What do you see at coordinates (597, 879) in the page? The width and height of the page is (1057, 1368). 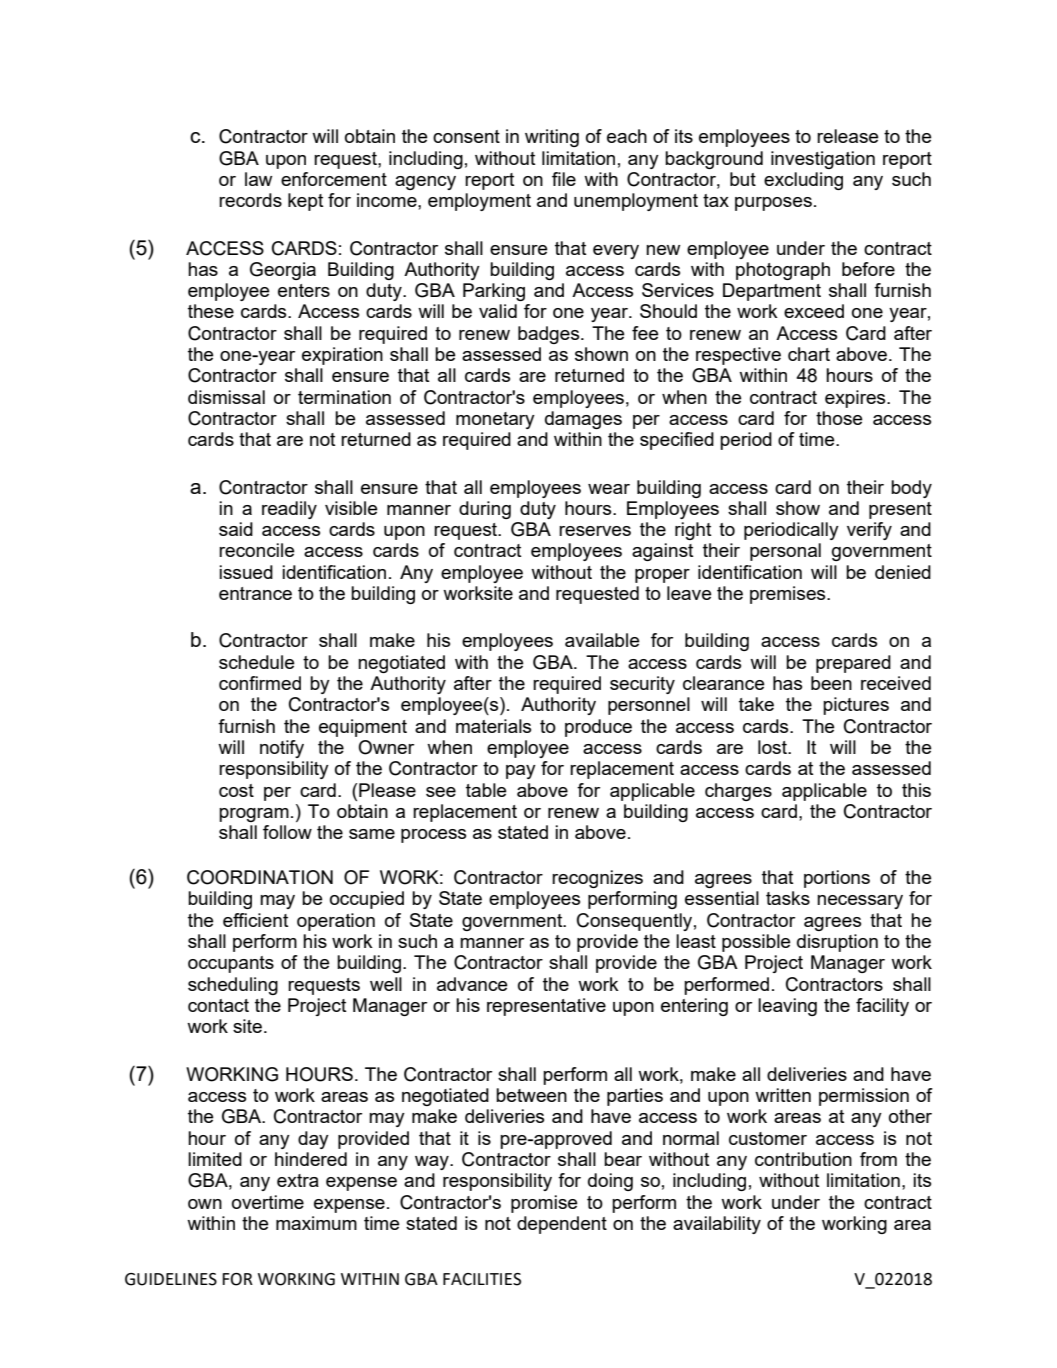 I see `recognizes` at bounding box center [597, 879].
